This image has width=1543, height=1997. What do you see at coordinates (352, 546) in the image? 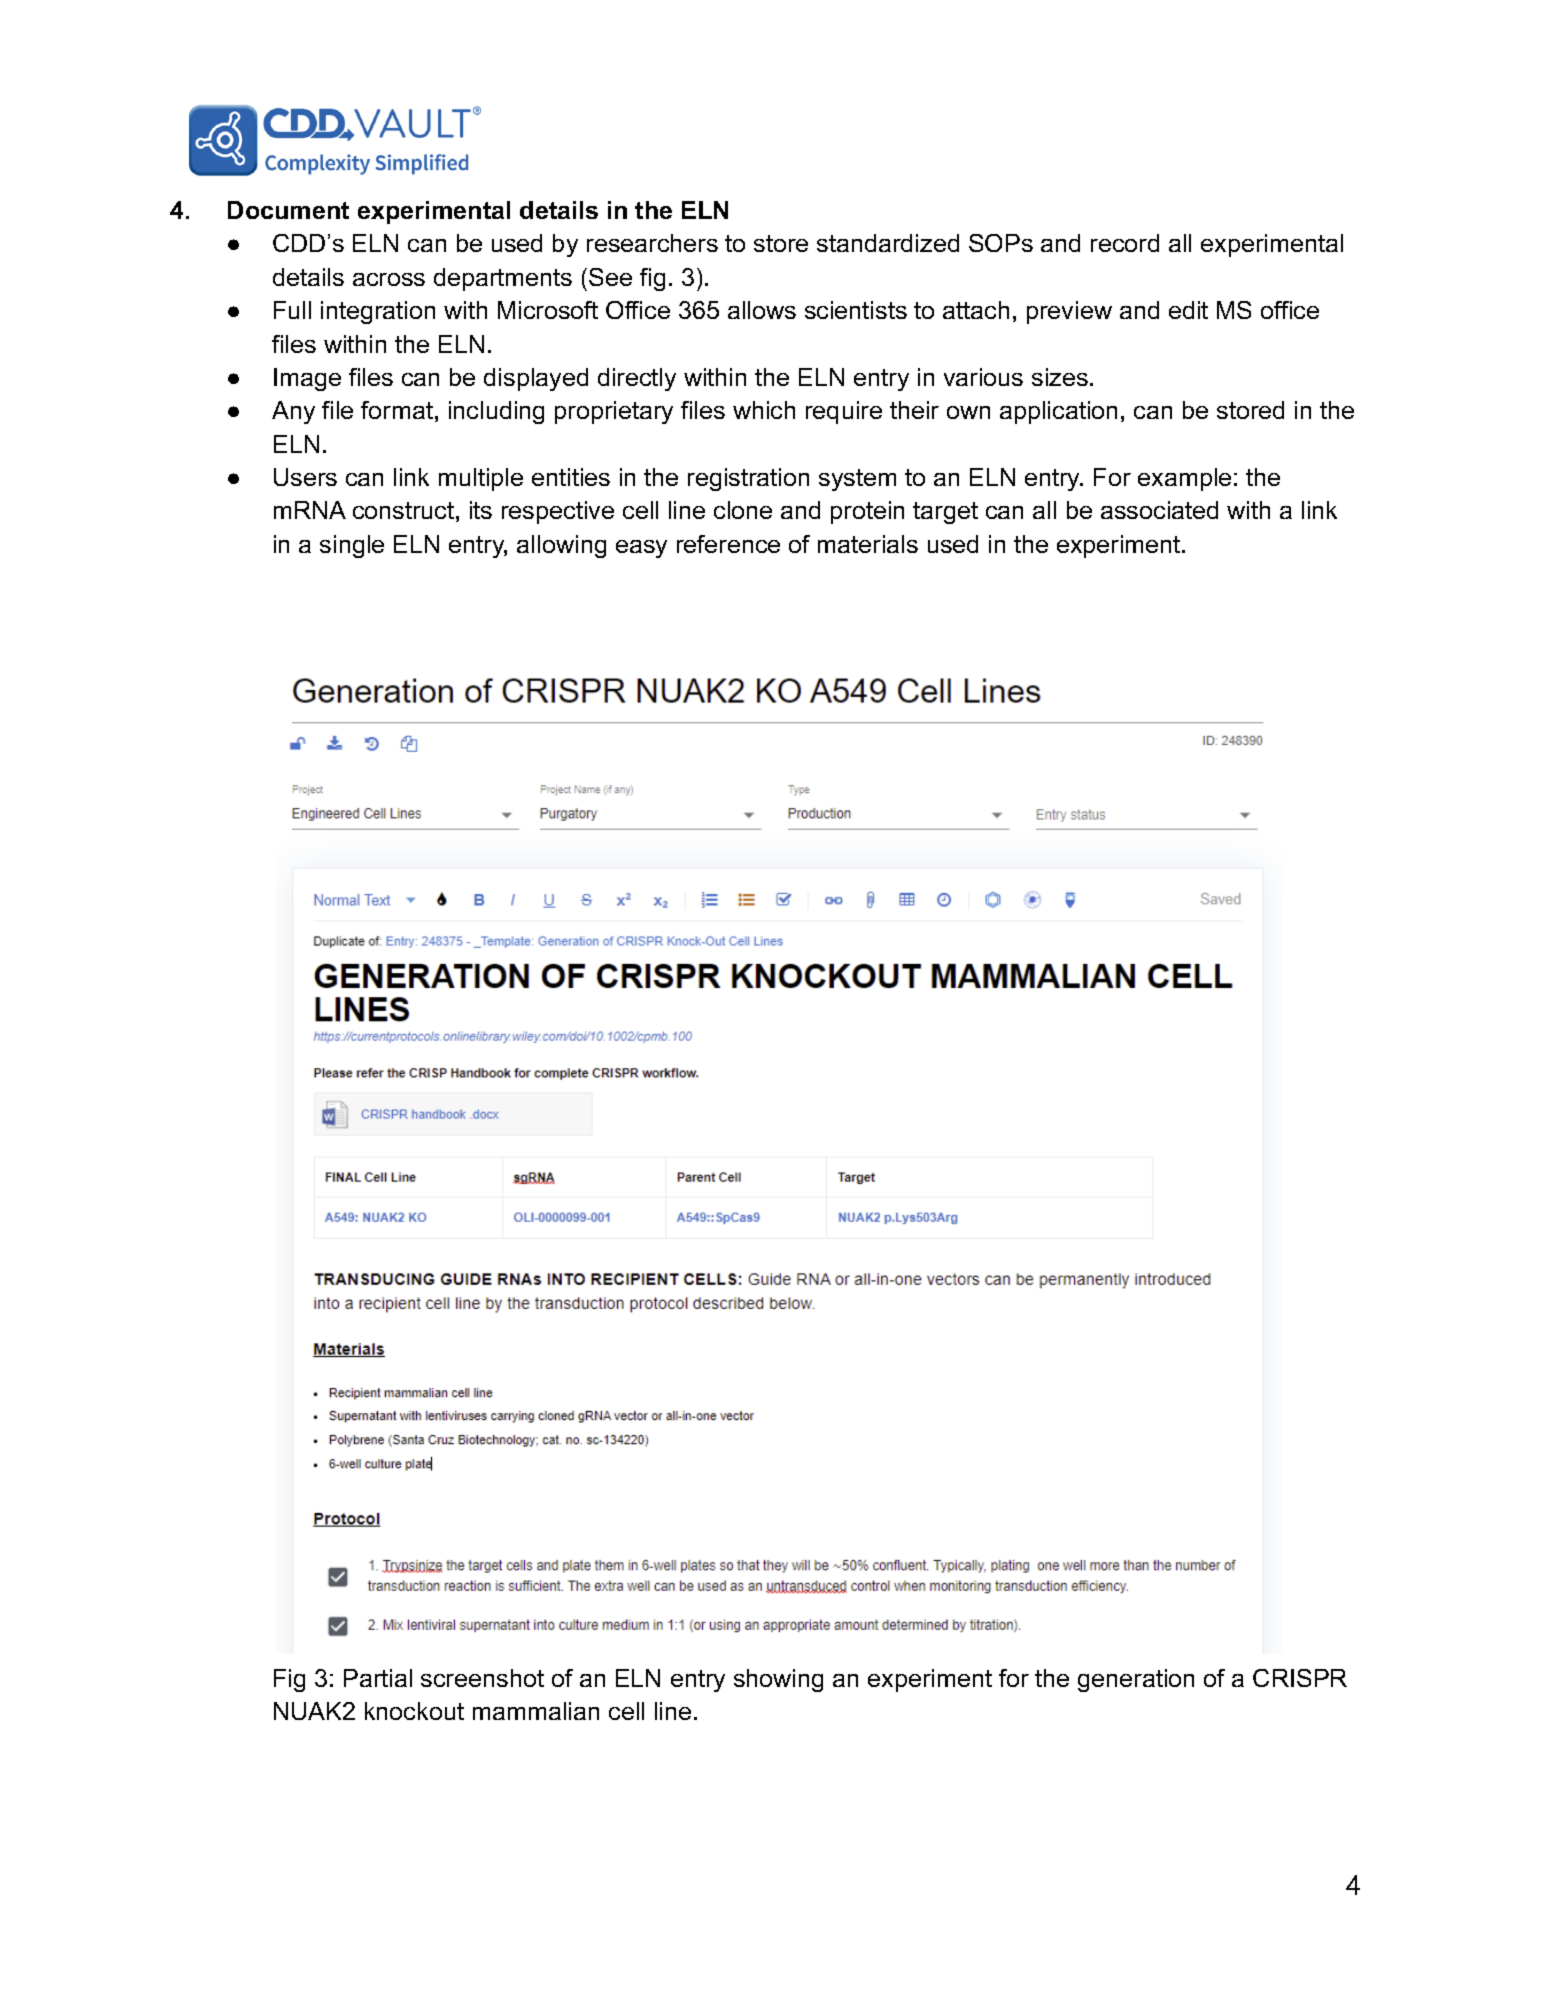
I see `single` at bounding box center [352, 546].
